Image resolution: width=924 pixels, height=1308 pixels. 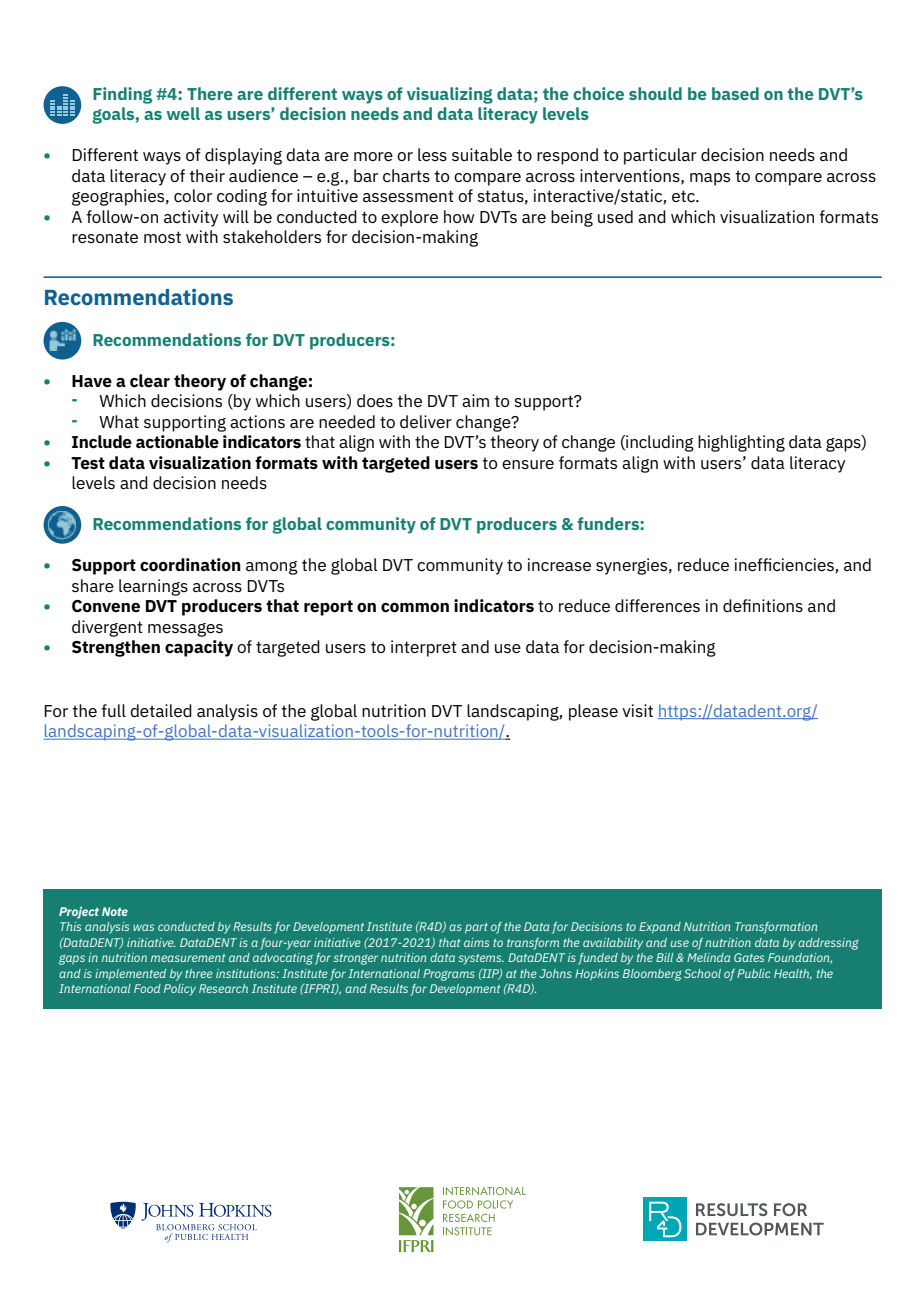 What do you see at coordinates (449, 975) in the screenshot?
I see `Programs` at bounding box center [449, 975].
